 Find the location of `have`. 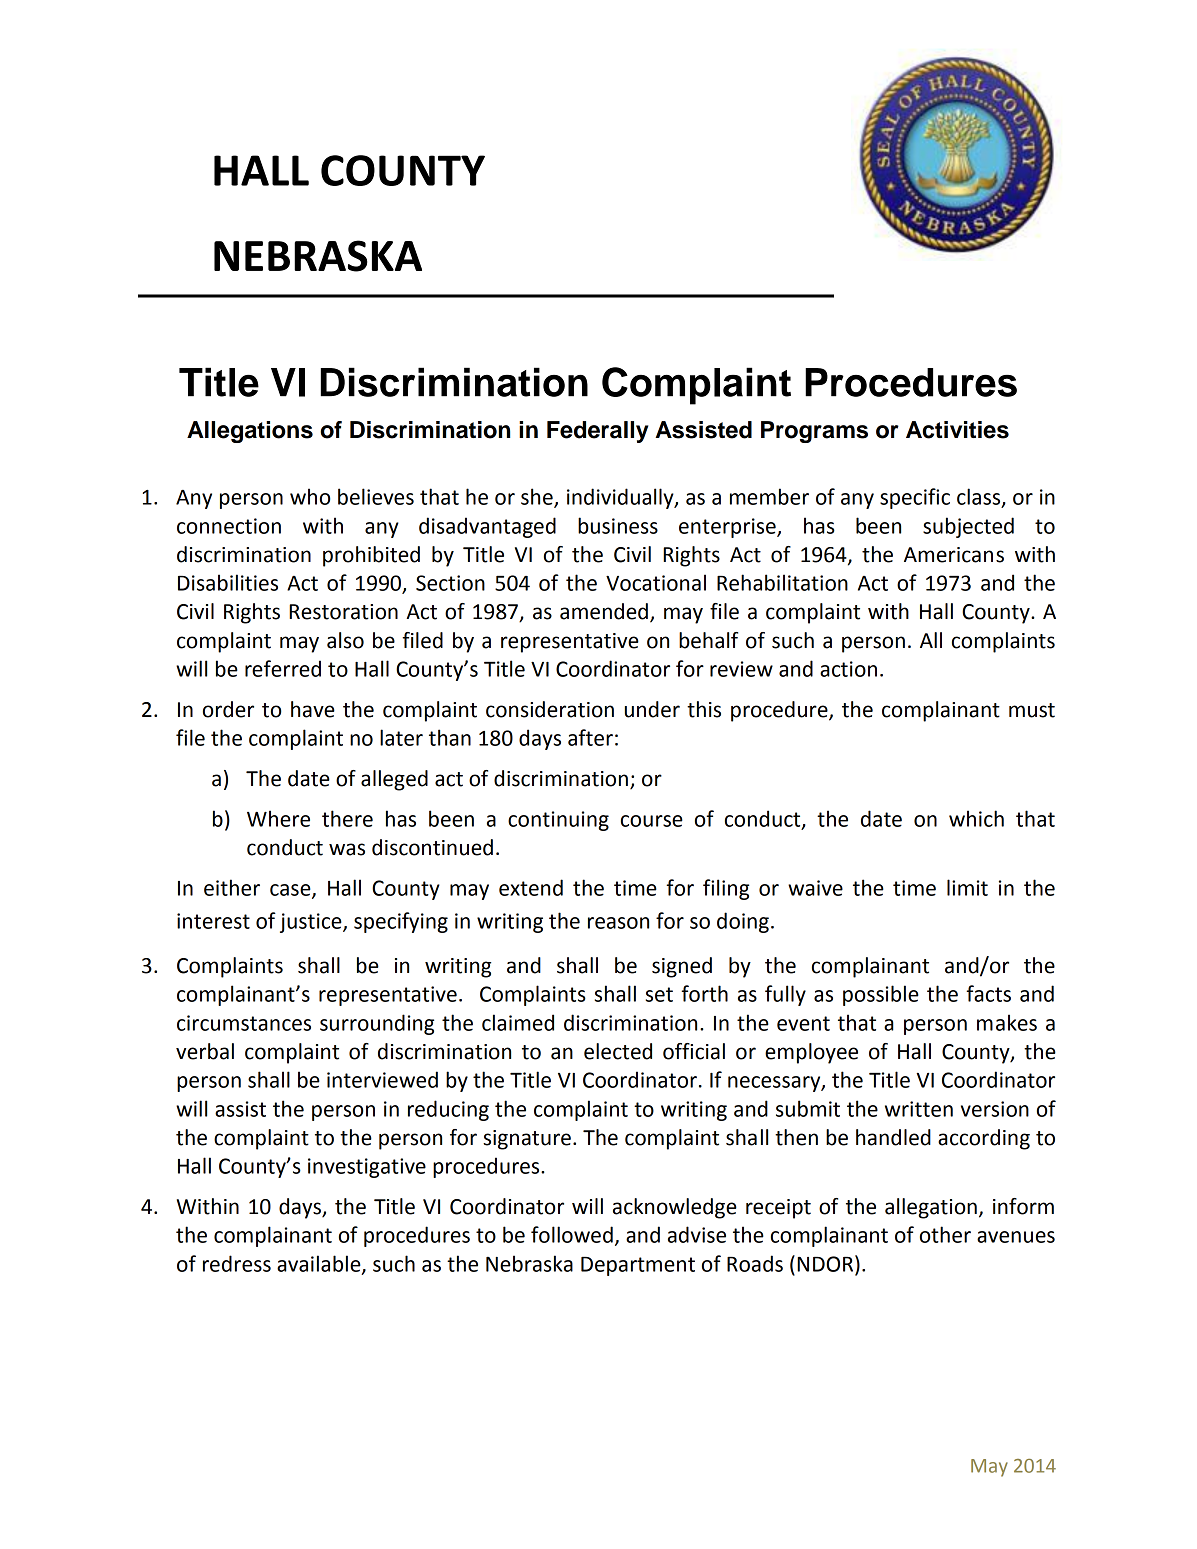

have is located at coordinates (313, 709).
